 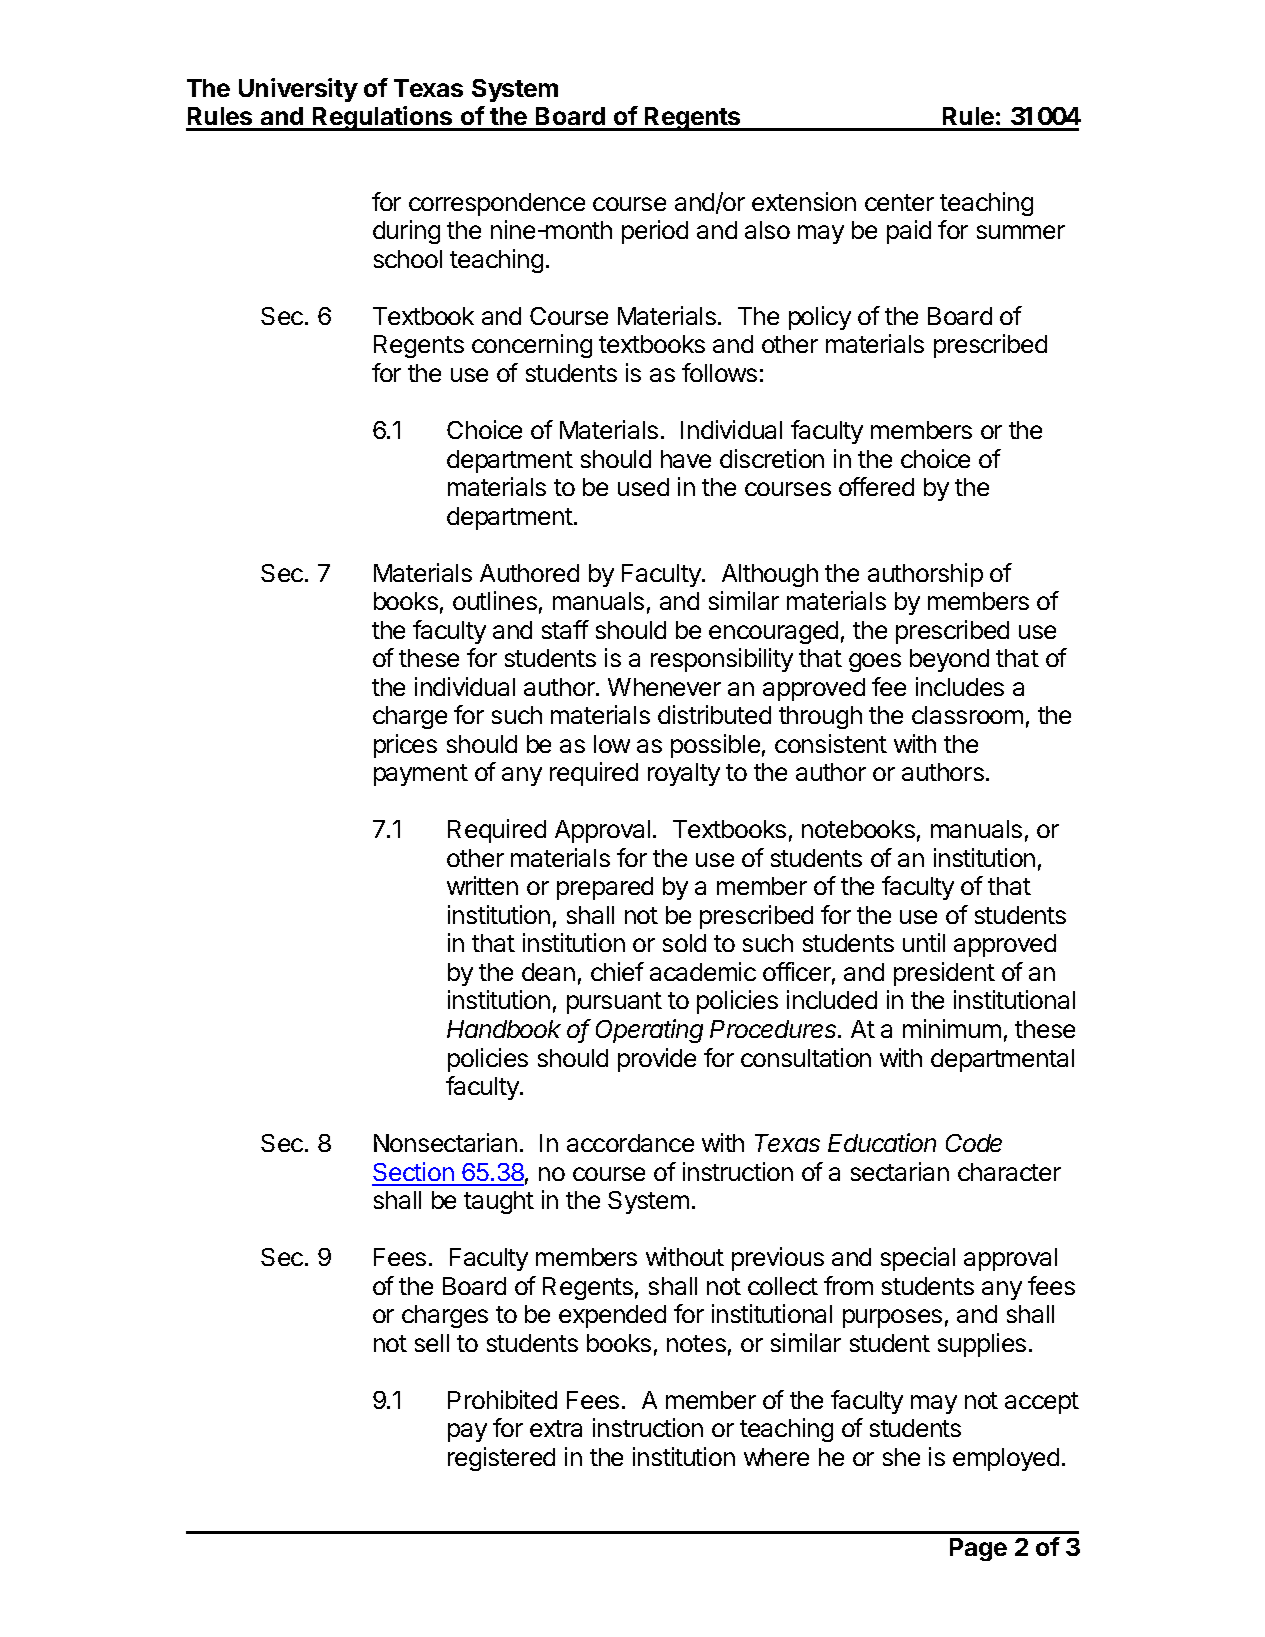 I want to click on registered, so click(x=501, y=1459).
